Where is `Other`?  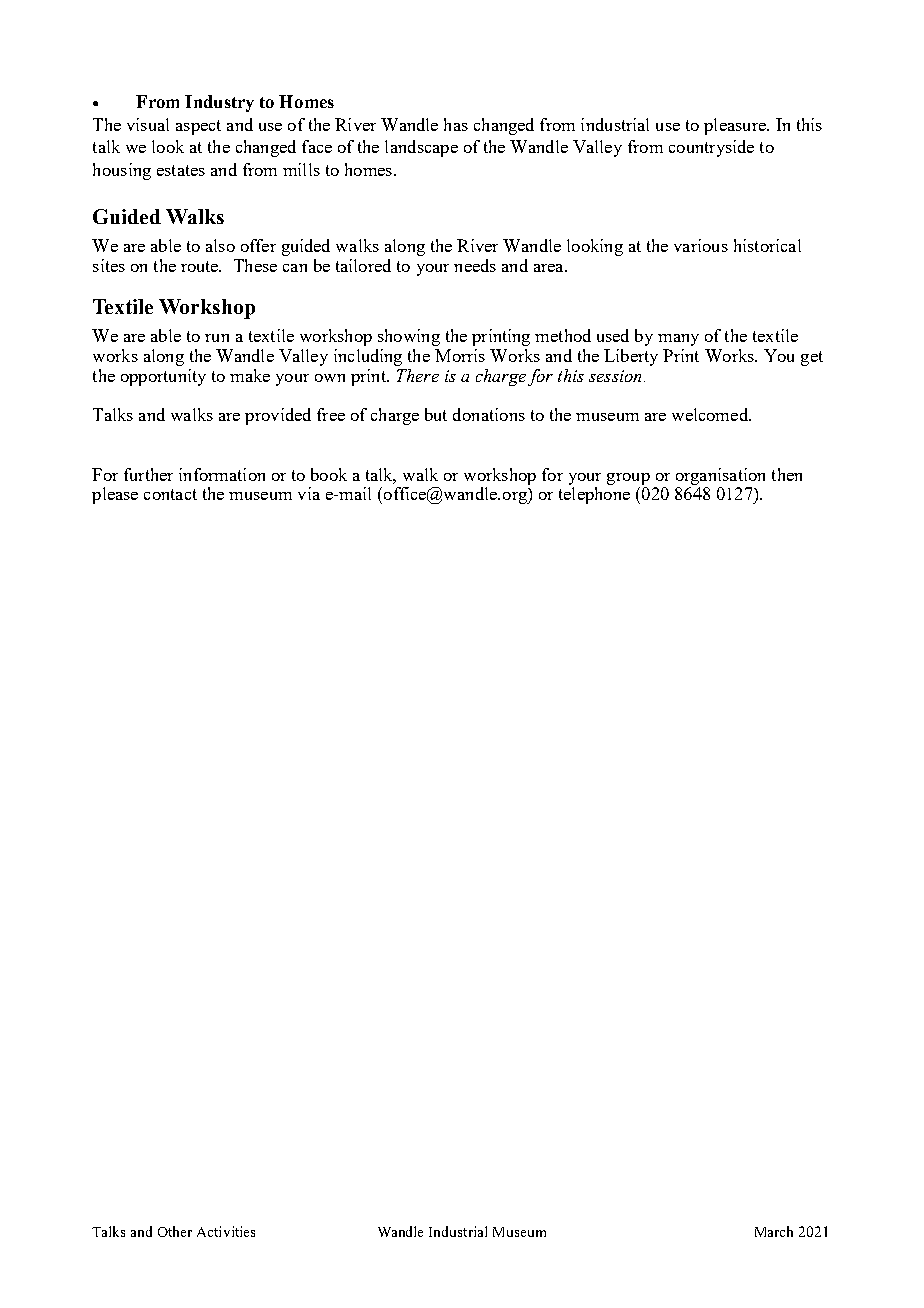
Other is located at coordinates (175, 1231).
